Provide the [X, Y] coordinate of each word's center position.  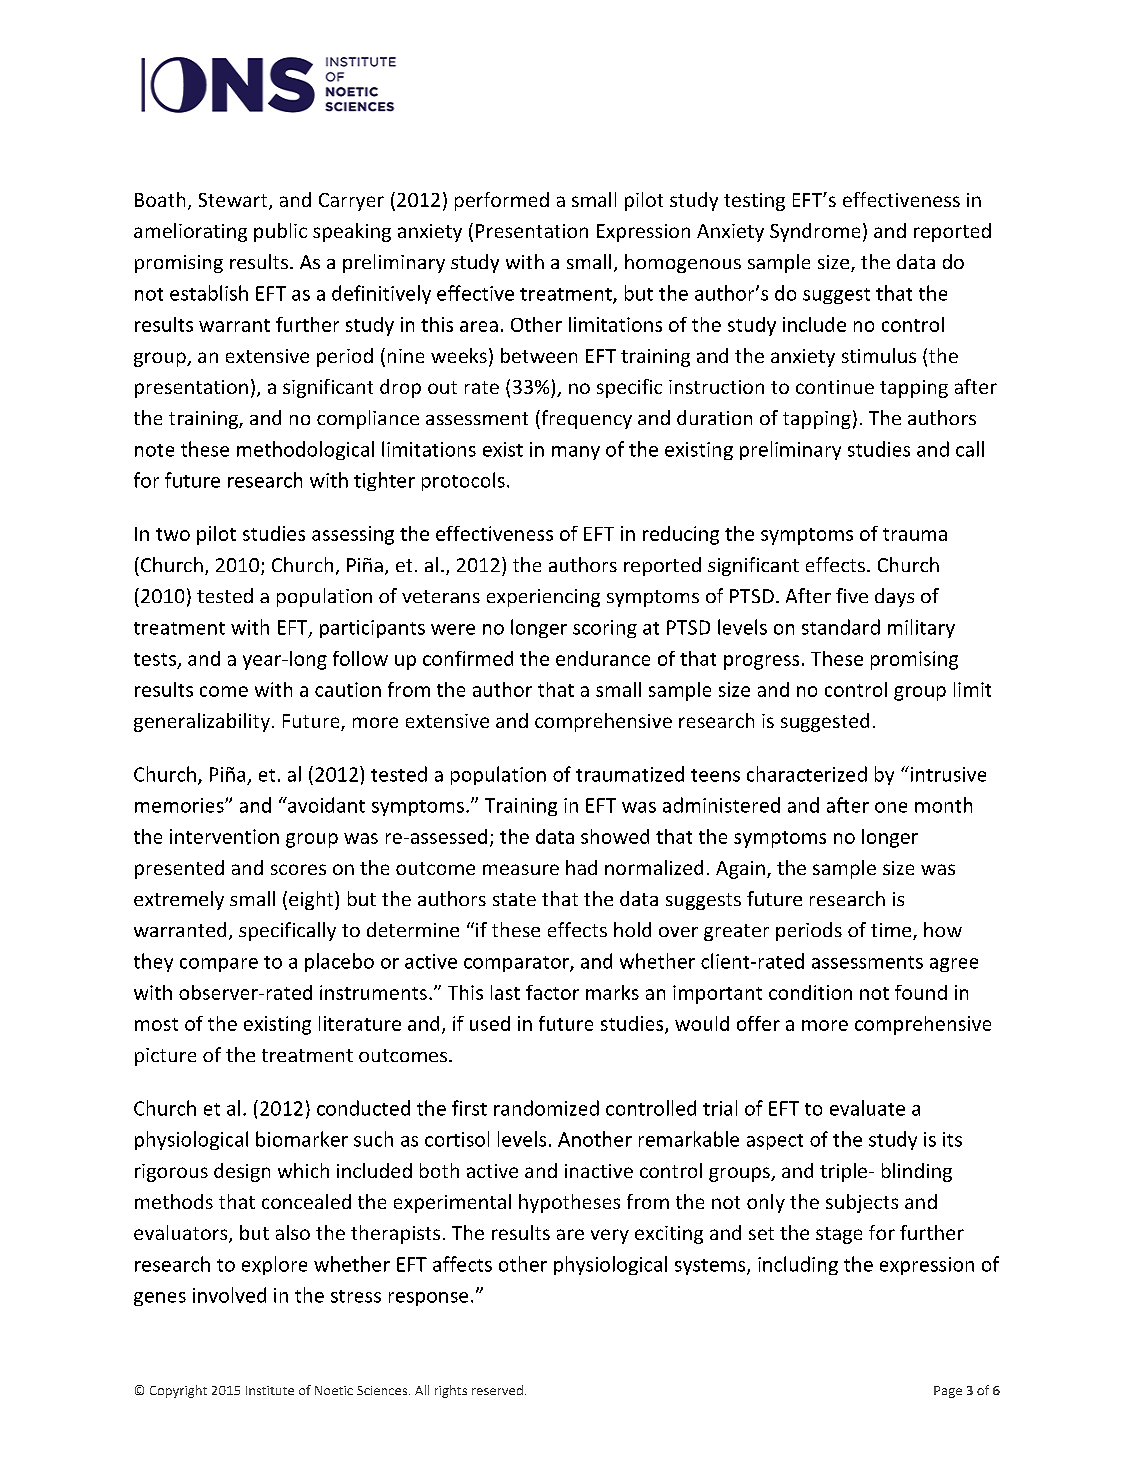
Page [948, 1392]
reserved [497, 1390]
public [280, 232]
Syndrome [815, 232]
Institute [270, 1390]
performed [502, 201]
